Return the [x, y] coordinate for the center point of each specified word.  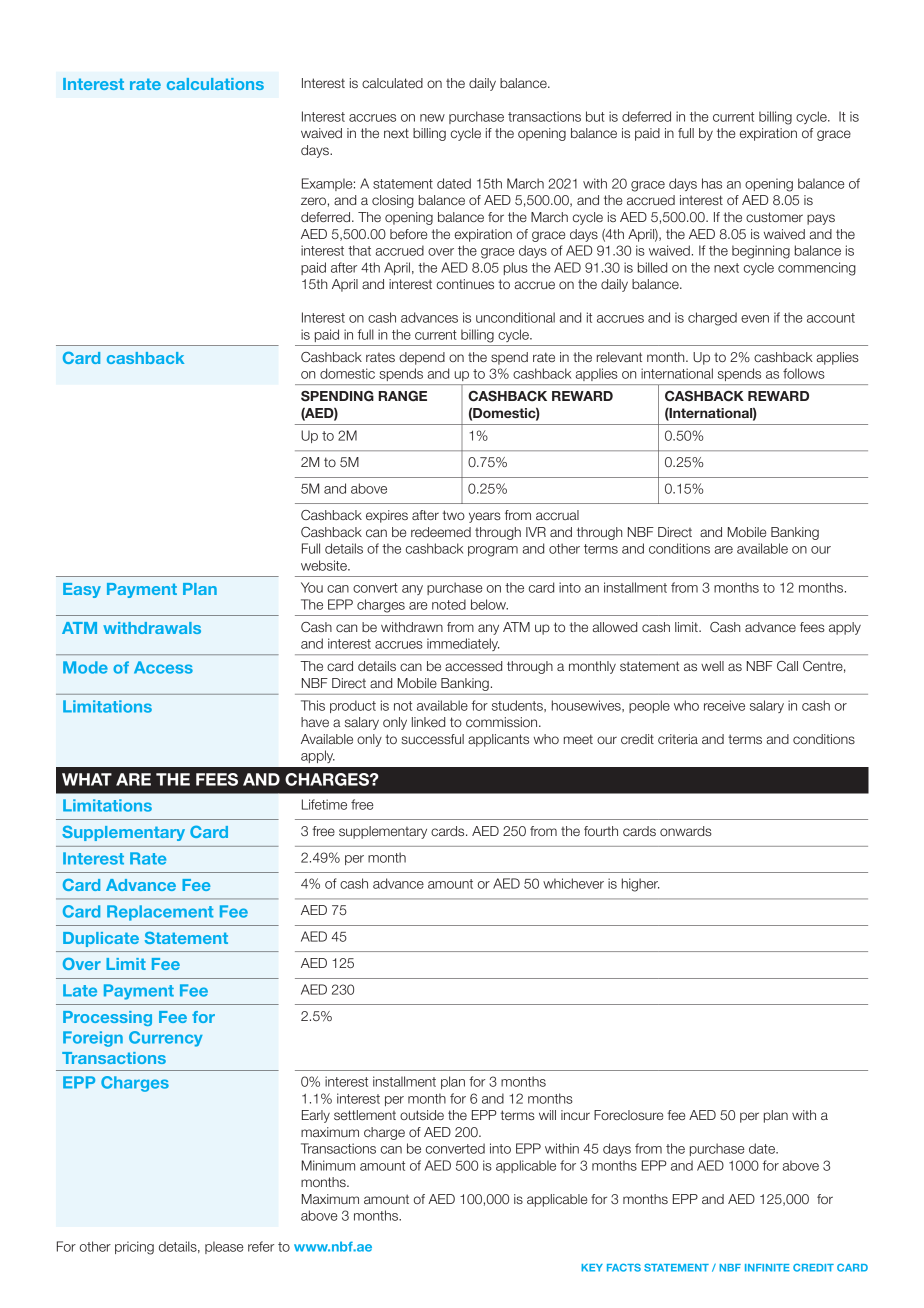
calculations [215, 84]
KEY [592, 1268]
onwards [686, 831]
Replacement [160, 913]
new [432, 118]
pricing [134, 1248]
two [453, 515]
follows [804, 373]
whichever [573, 883]
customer [774, 217]
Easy [82, 590]
